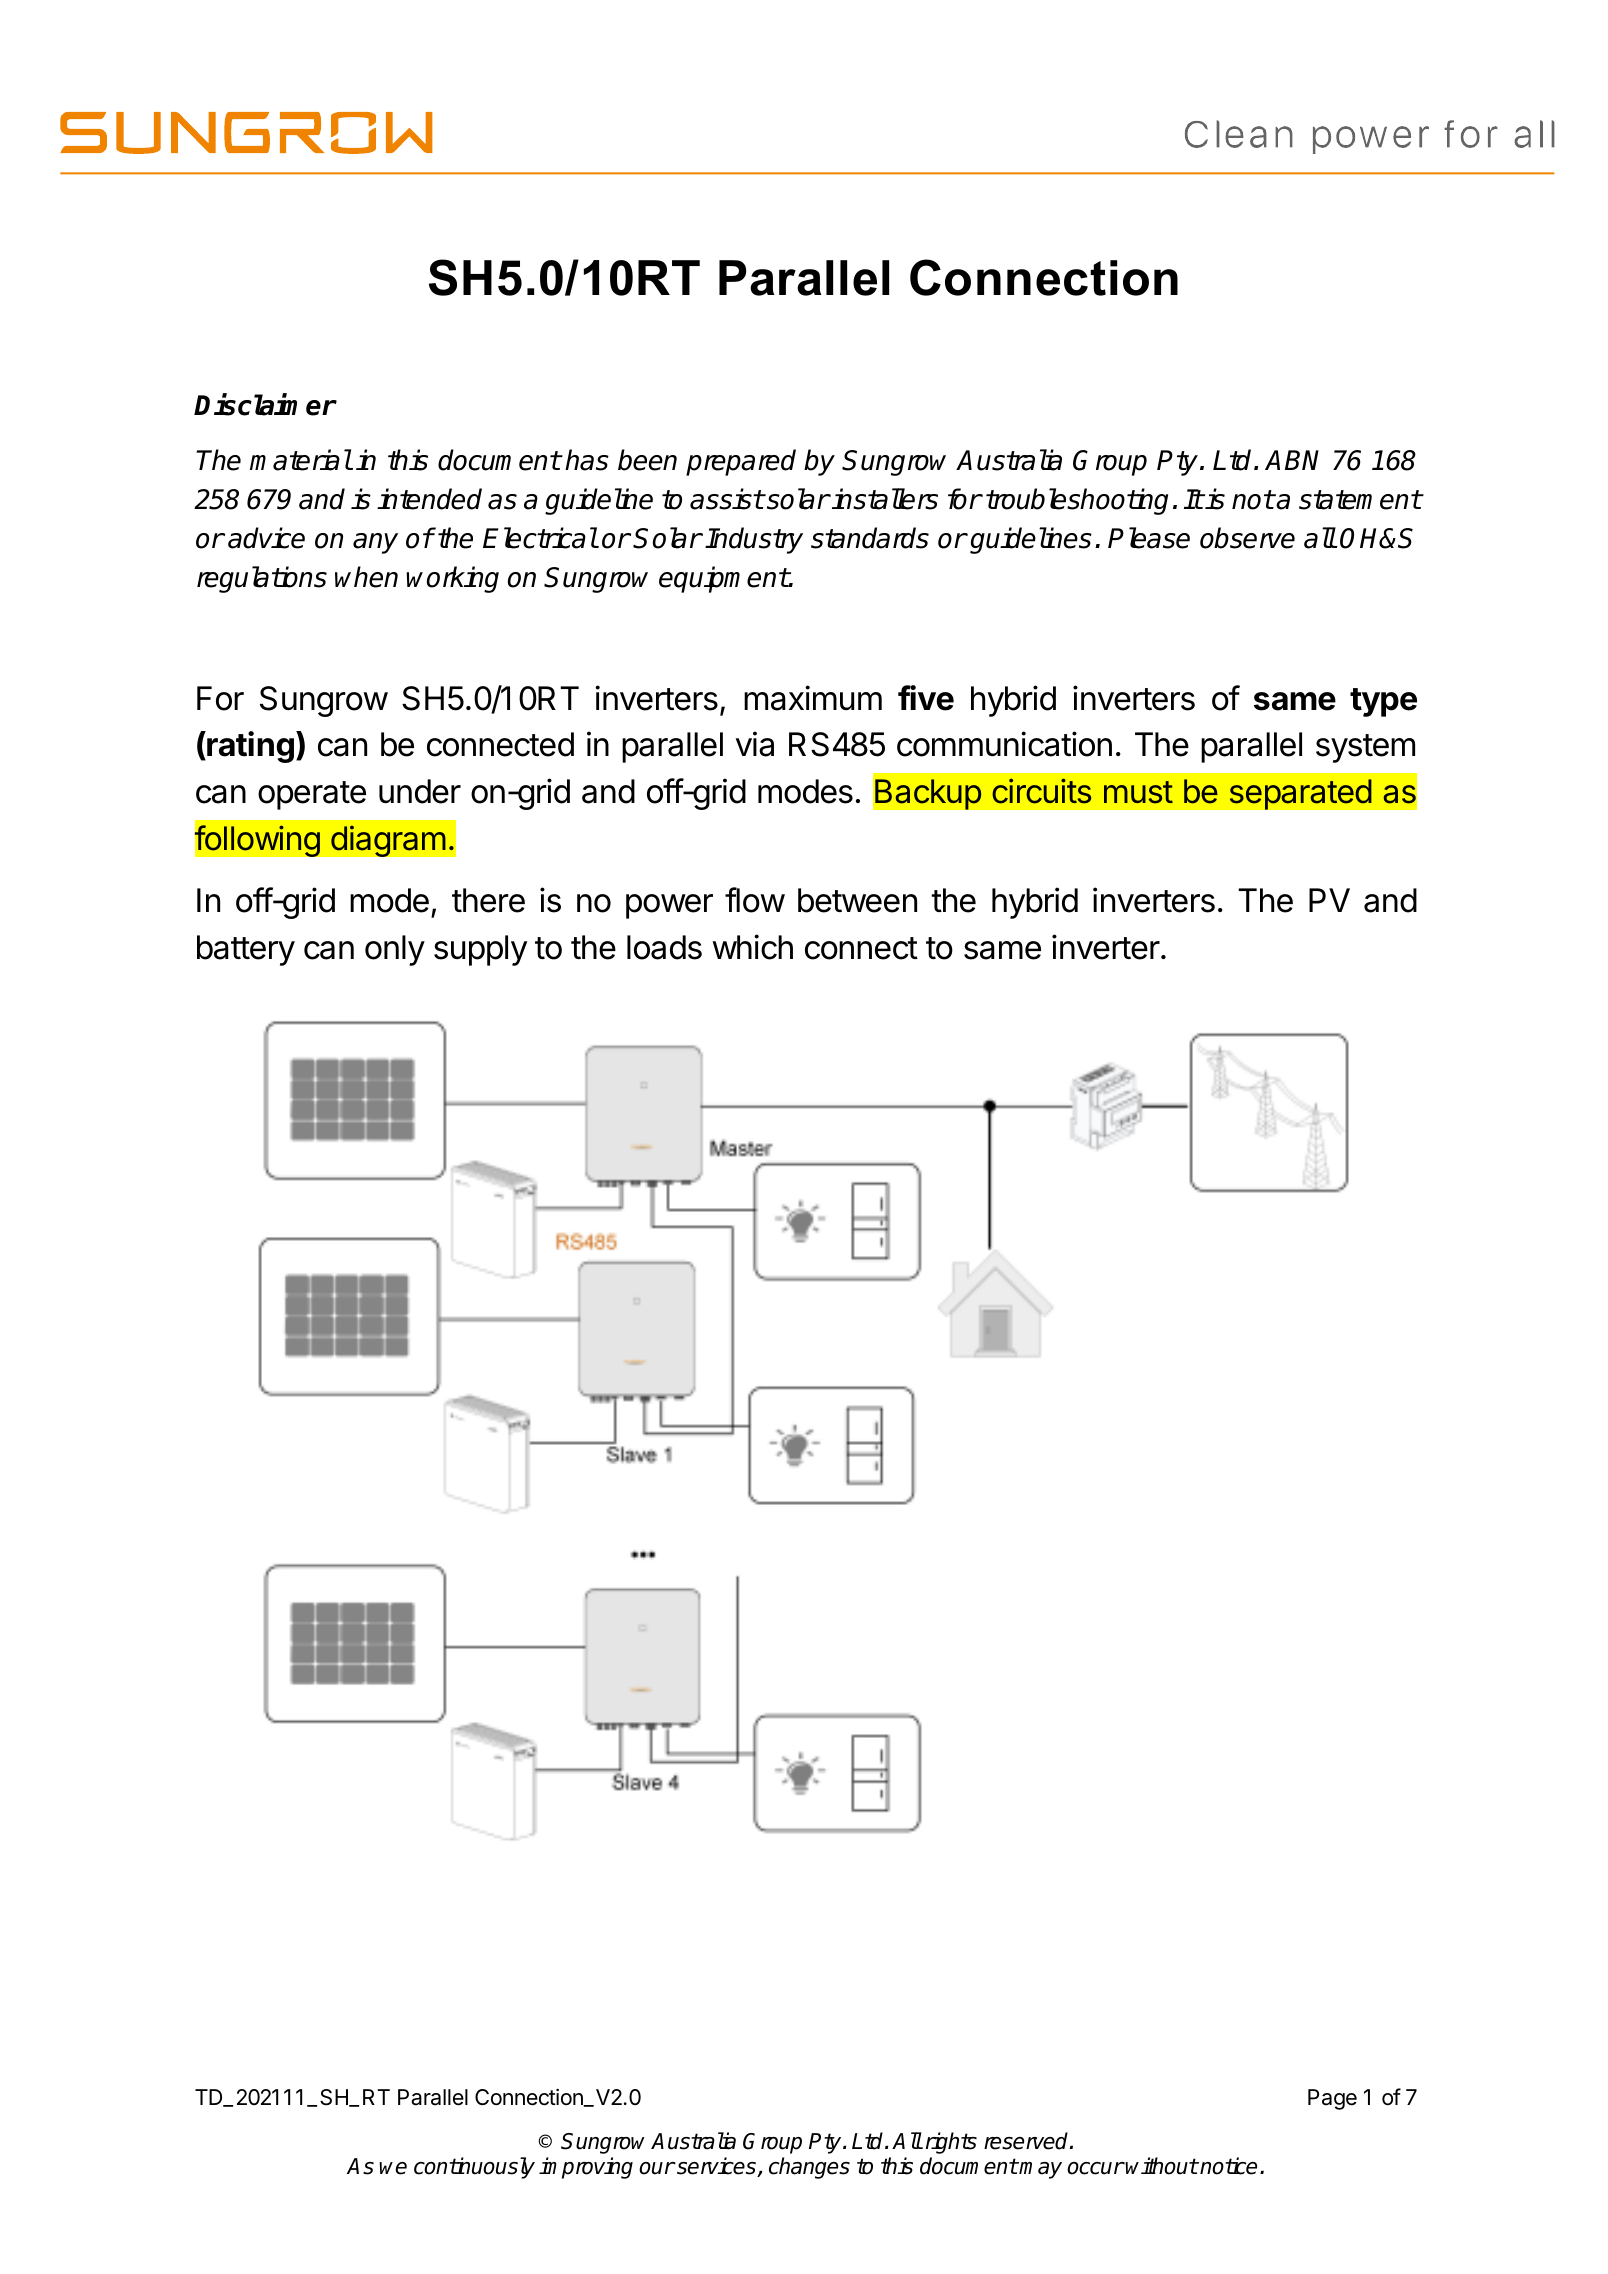  Describe the element at coordinates (1332, 2099) in the image. I see `Page` at that location.
